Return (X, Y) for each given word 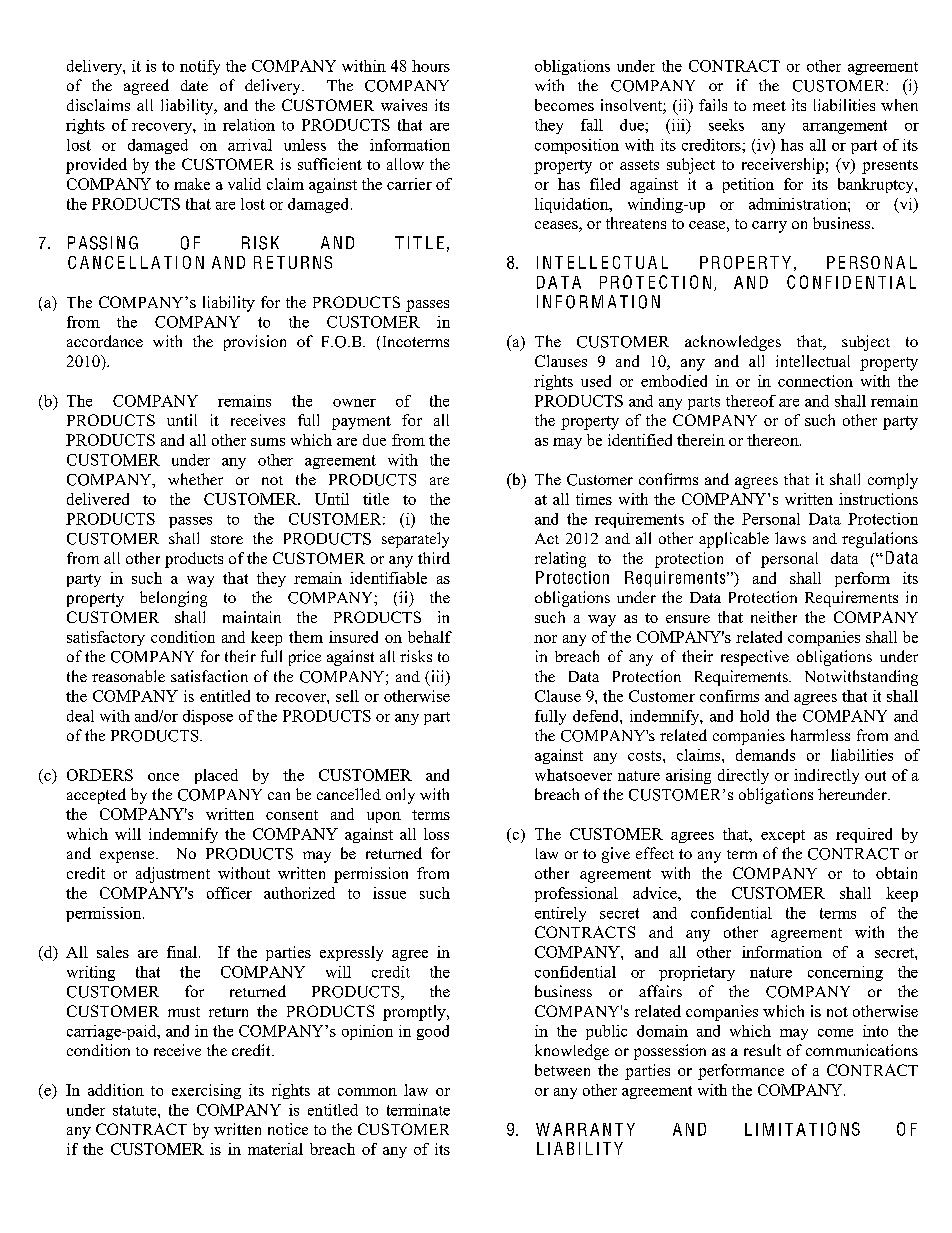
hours (431, 66)
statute (136, 1110)
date (194, 85)
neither (774, 617)
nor (545, 639)
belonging (173, 599)
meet (769, 106)
